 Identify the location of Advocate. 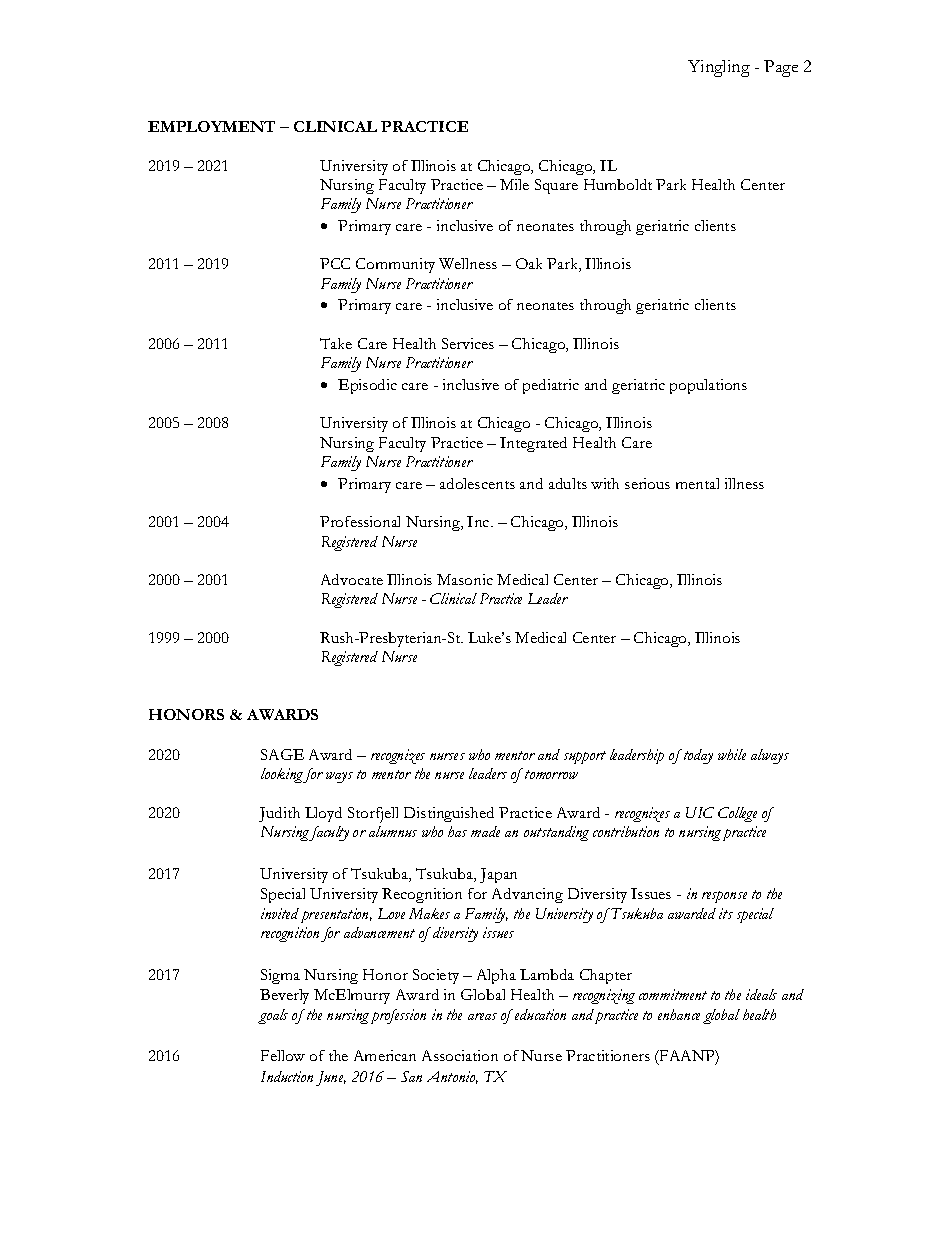
(352, 579).
